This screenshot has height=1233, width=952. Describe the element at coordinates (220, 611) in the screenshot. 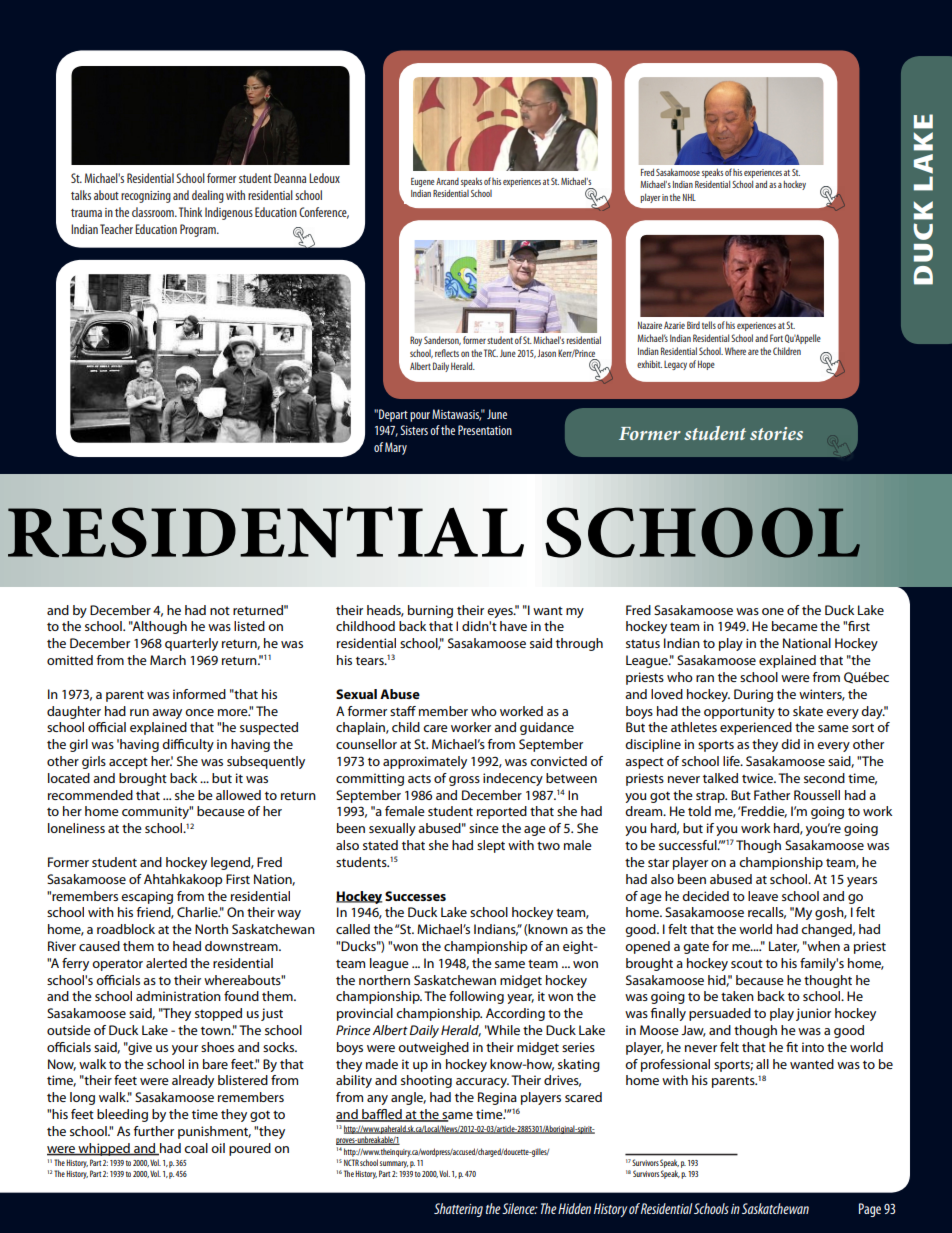

I see `not` at that location.
